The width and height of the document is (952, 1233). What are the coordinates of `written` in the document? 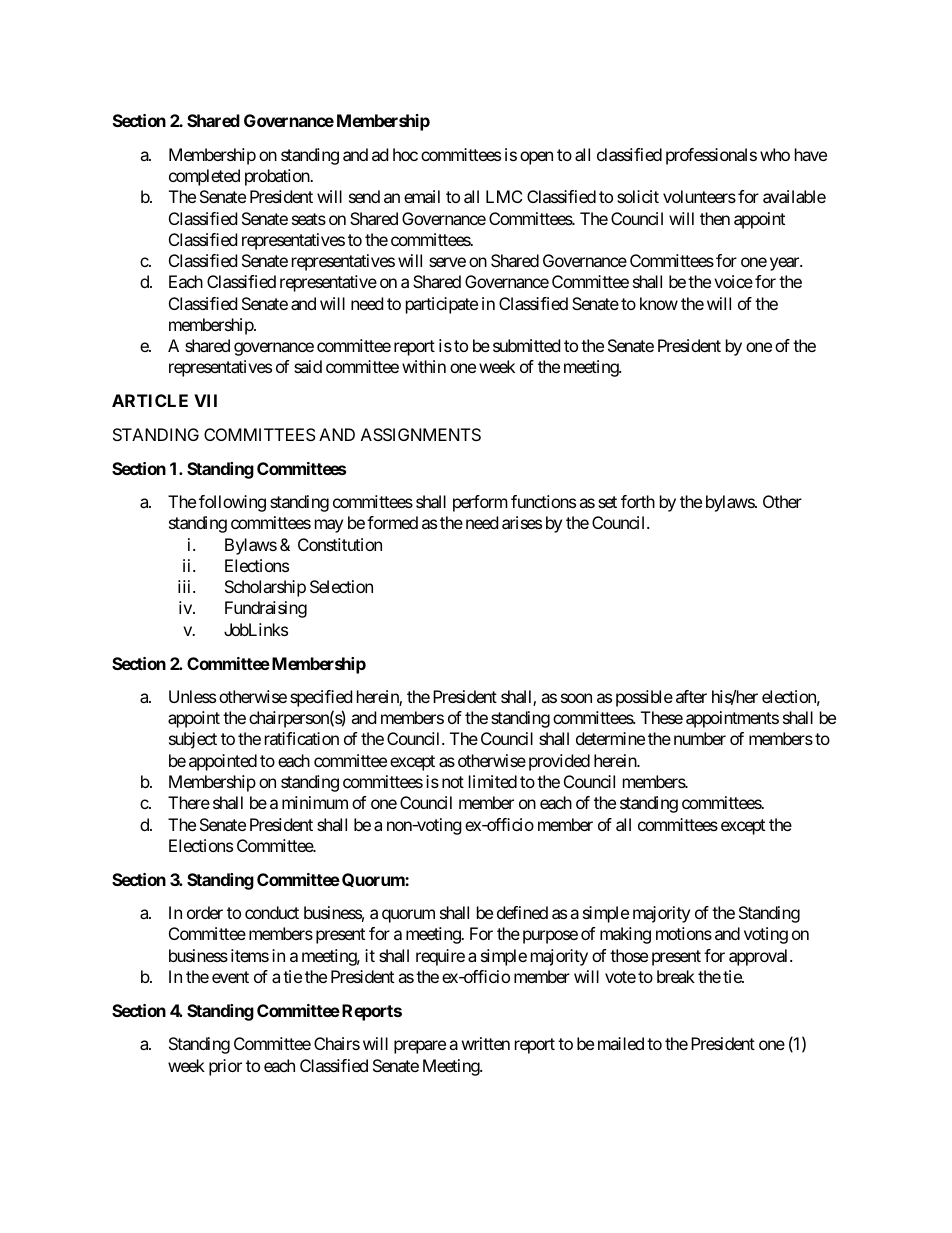 It's located at (486, 1043).
